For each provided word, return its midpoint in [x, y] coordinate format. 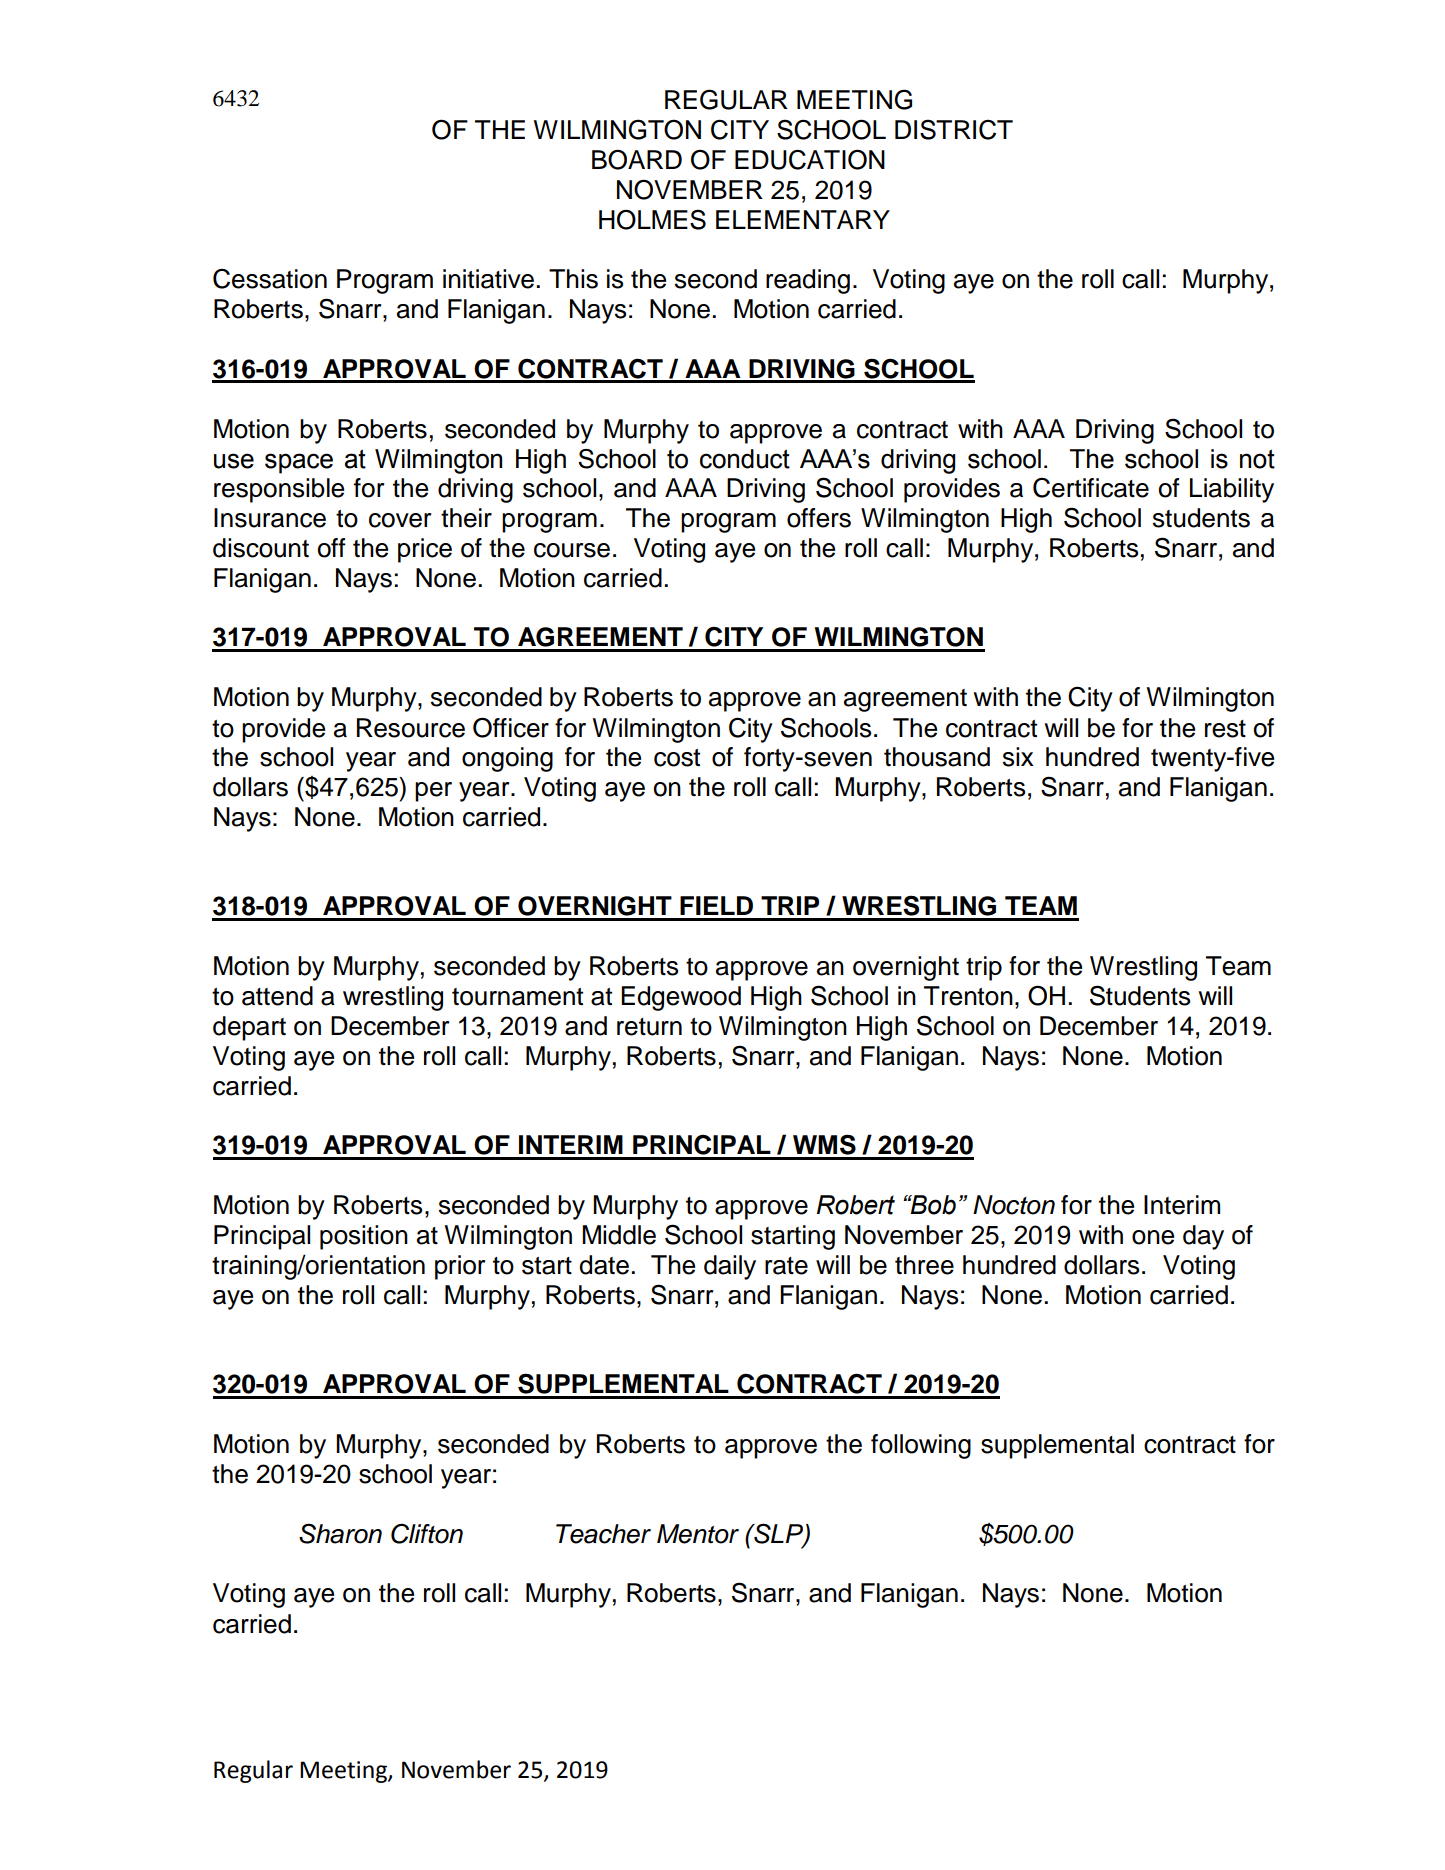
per [433, 792]
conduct [745, 459]
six [1018, 757]
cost [677, 758]
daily [730, 1267]
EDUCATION [810, 159]
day [1203, 1237]
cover [400, 520]
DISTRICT [954, 129]
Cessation [270, 278]
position [364, 1237]
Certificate [1091, 487]
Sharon [340, 1533]
